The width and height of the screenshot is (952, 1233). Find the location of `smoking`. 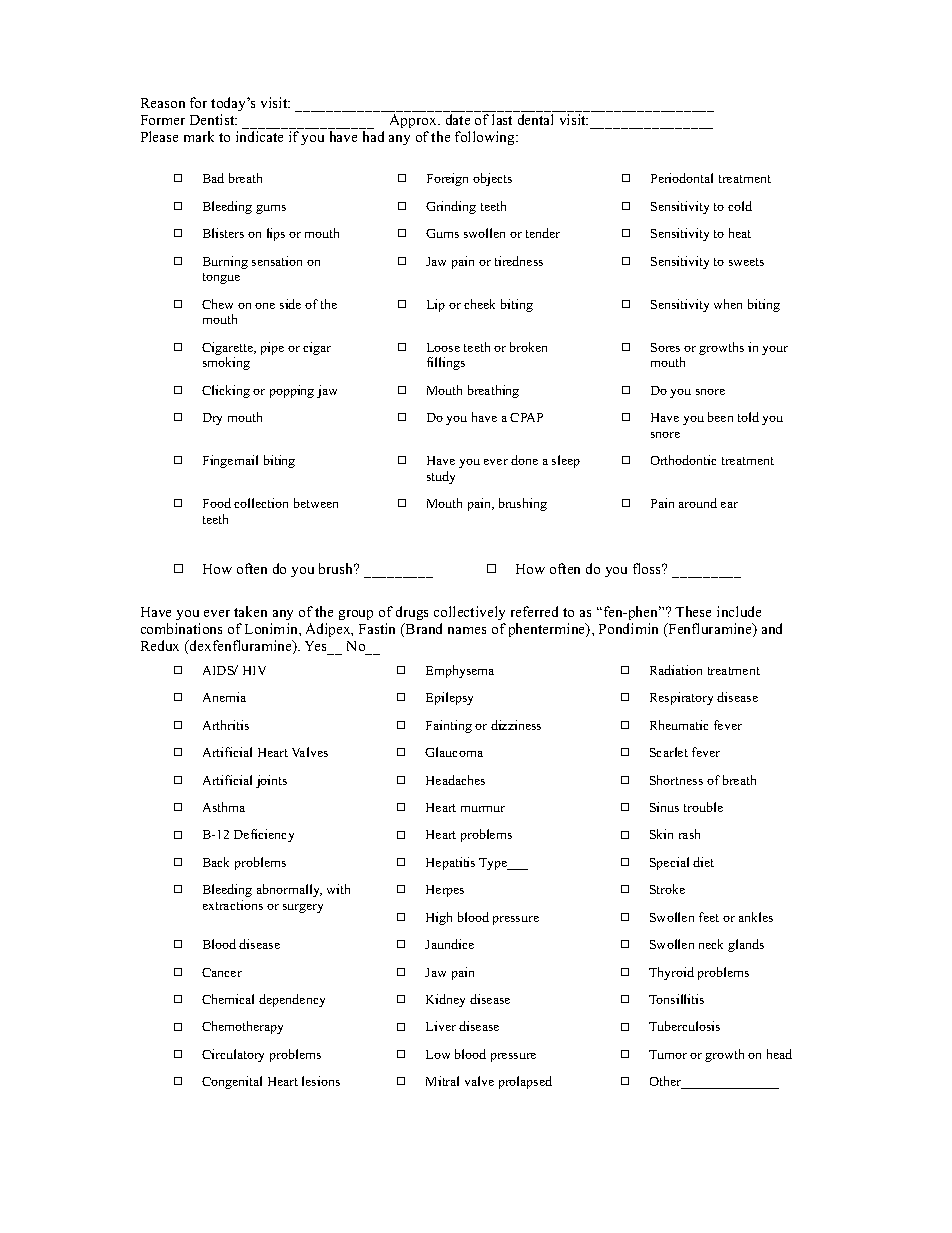

smoking is located at coordinates (226, 363).
